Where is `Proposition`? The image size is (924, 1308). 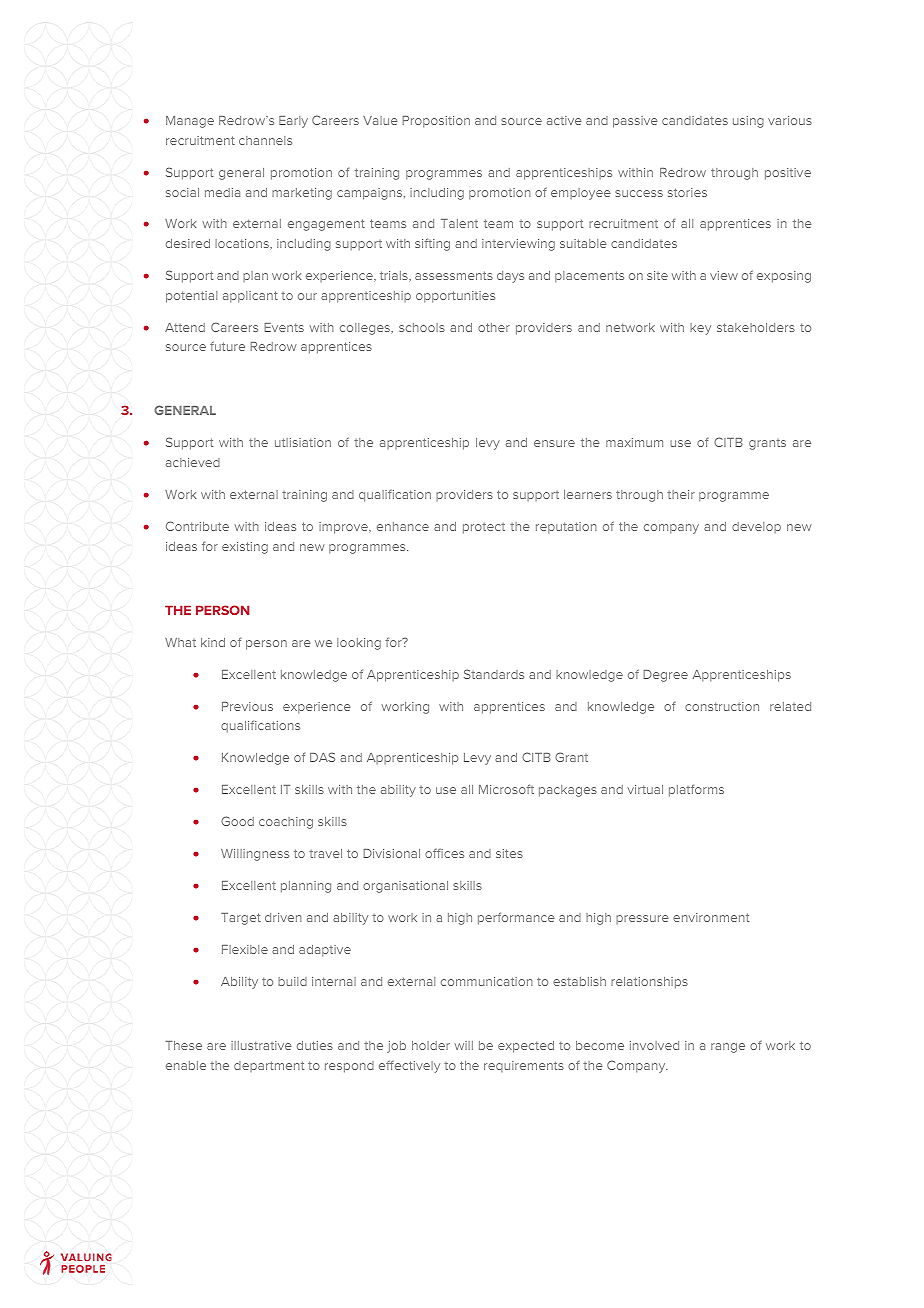
Proposition is located at coordinates (436, 122).
